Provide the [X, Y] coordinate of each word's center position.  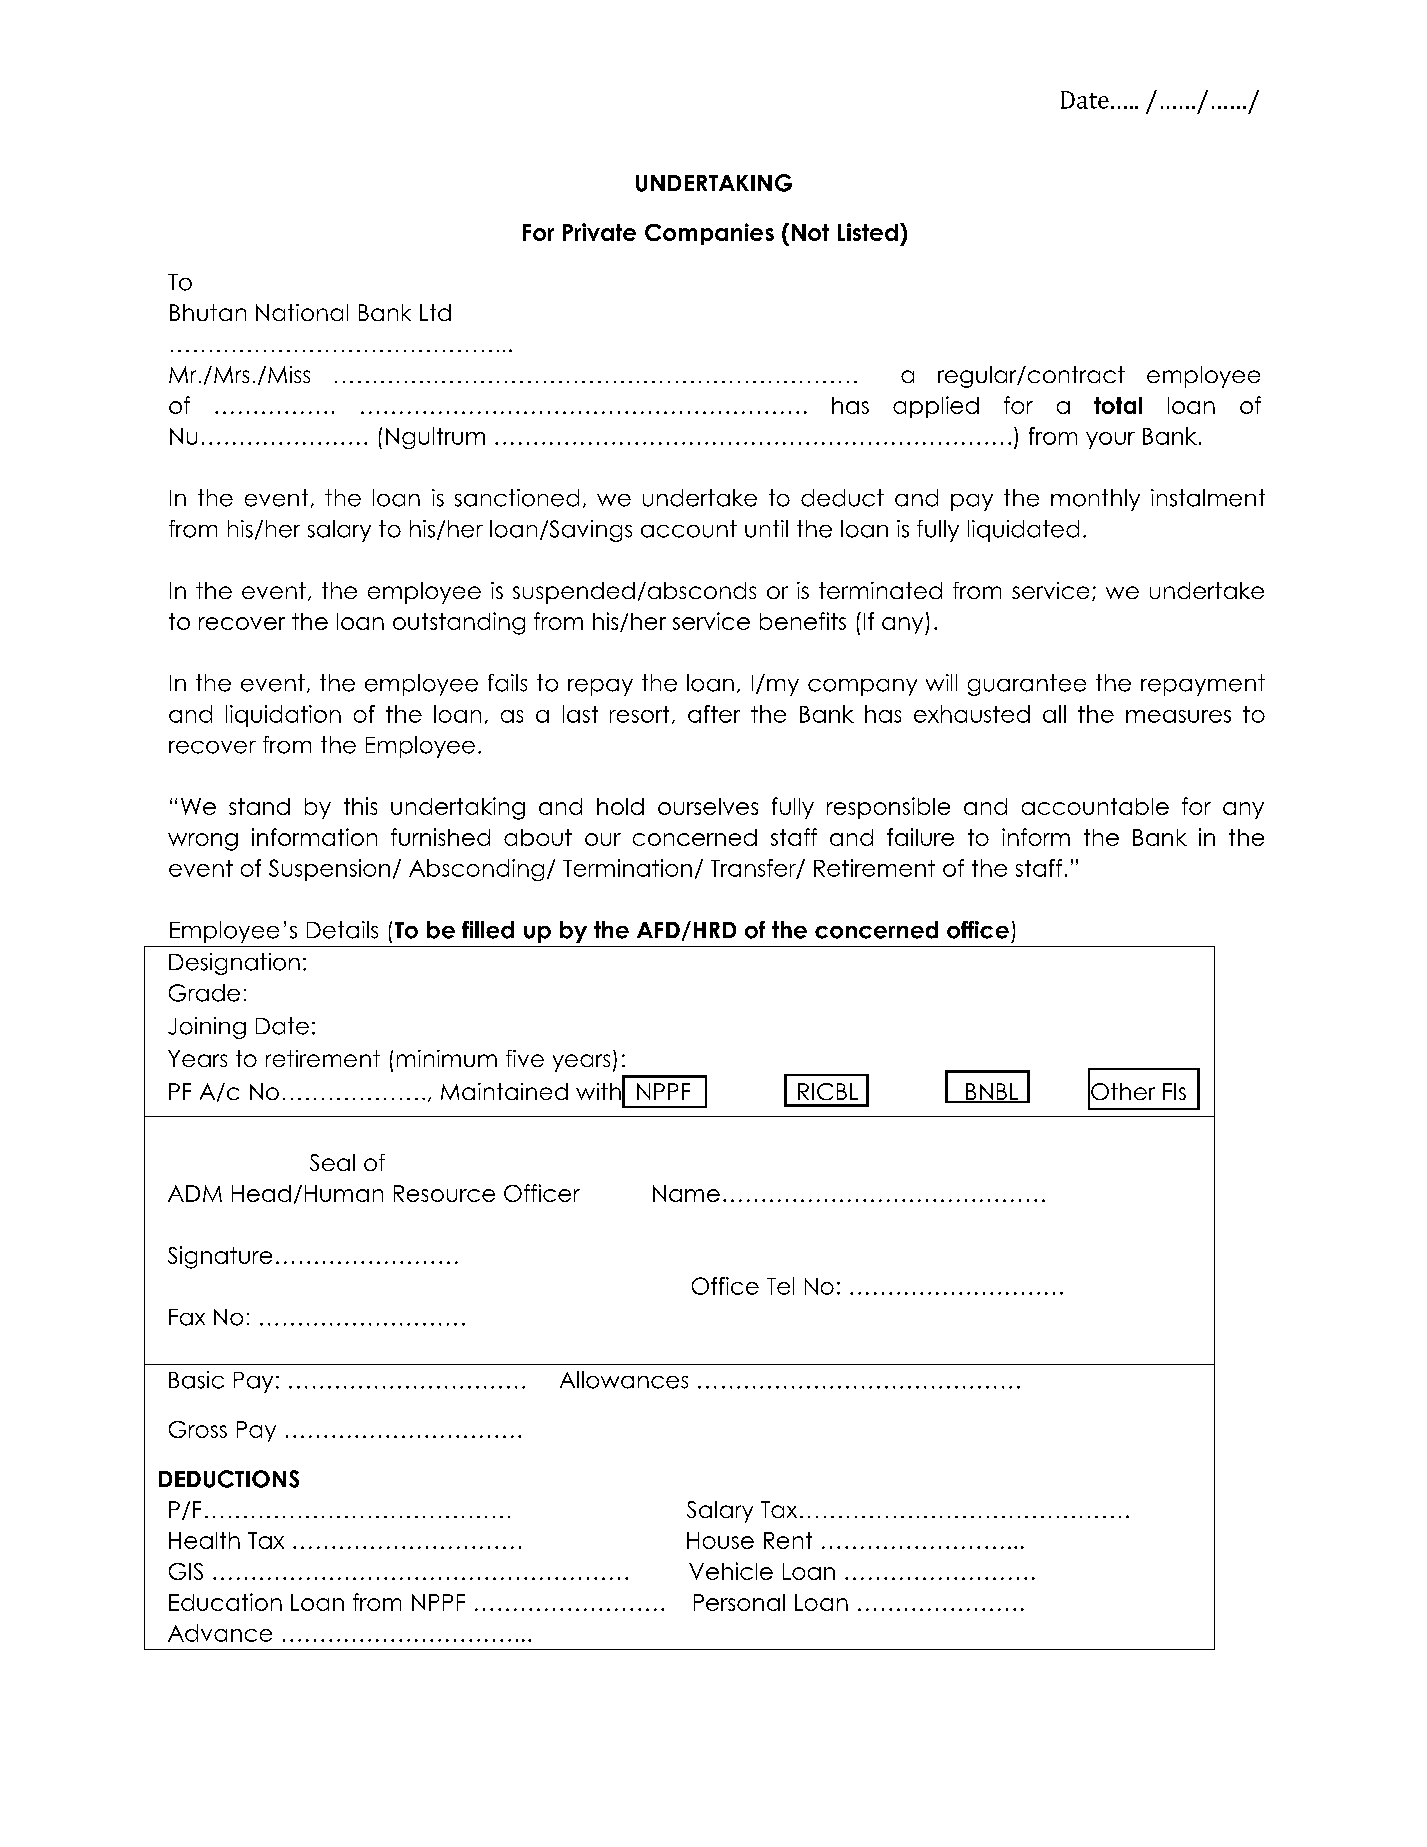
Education [225, 1602]
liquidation [283, 716]
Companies [709, 234]
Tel [780, 1286]
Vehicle [731, 1571]
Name [686, 1193]
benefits [803, 621]
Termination [627, 868]
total [1118, 405]
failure [920, 837]
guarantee [1027, 685]
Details [342, 930]
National [302, 312]
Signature [220, 1257]
